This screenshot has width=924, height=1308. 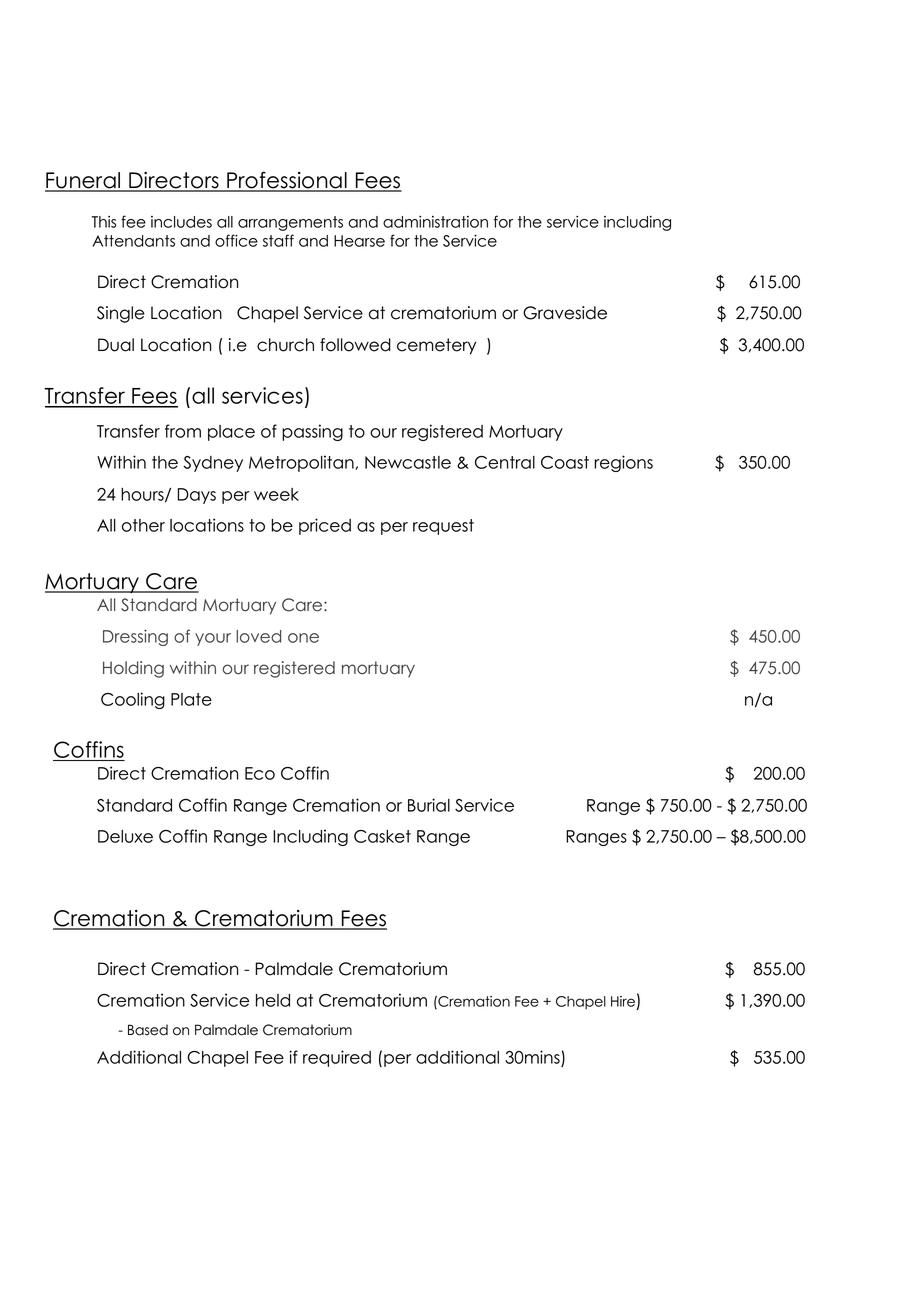 I want to click on required, so click(x=337, y=1058).
